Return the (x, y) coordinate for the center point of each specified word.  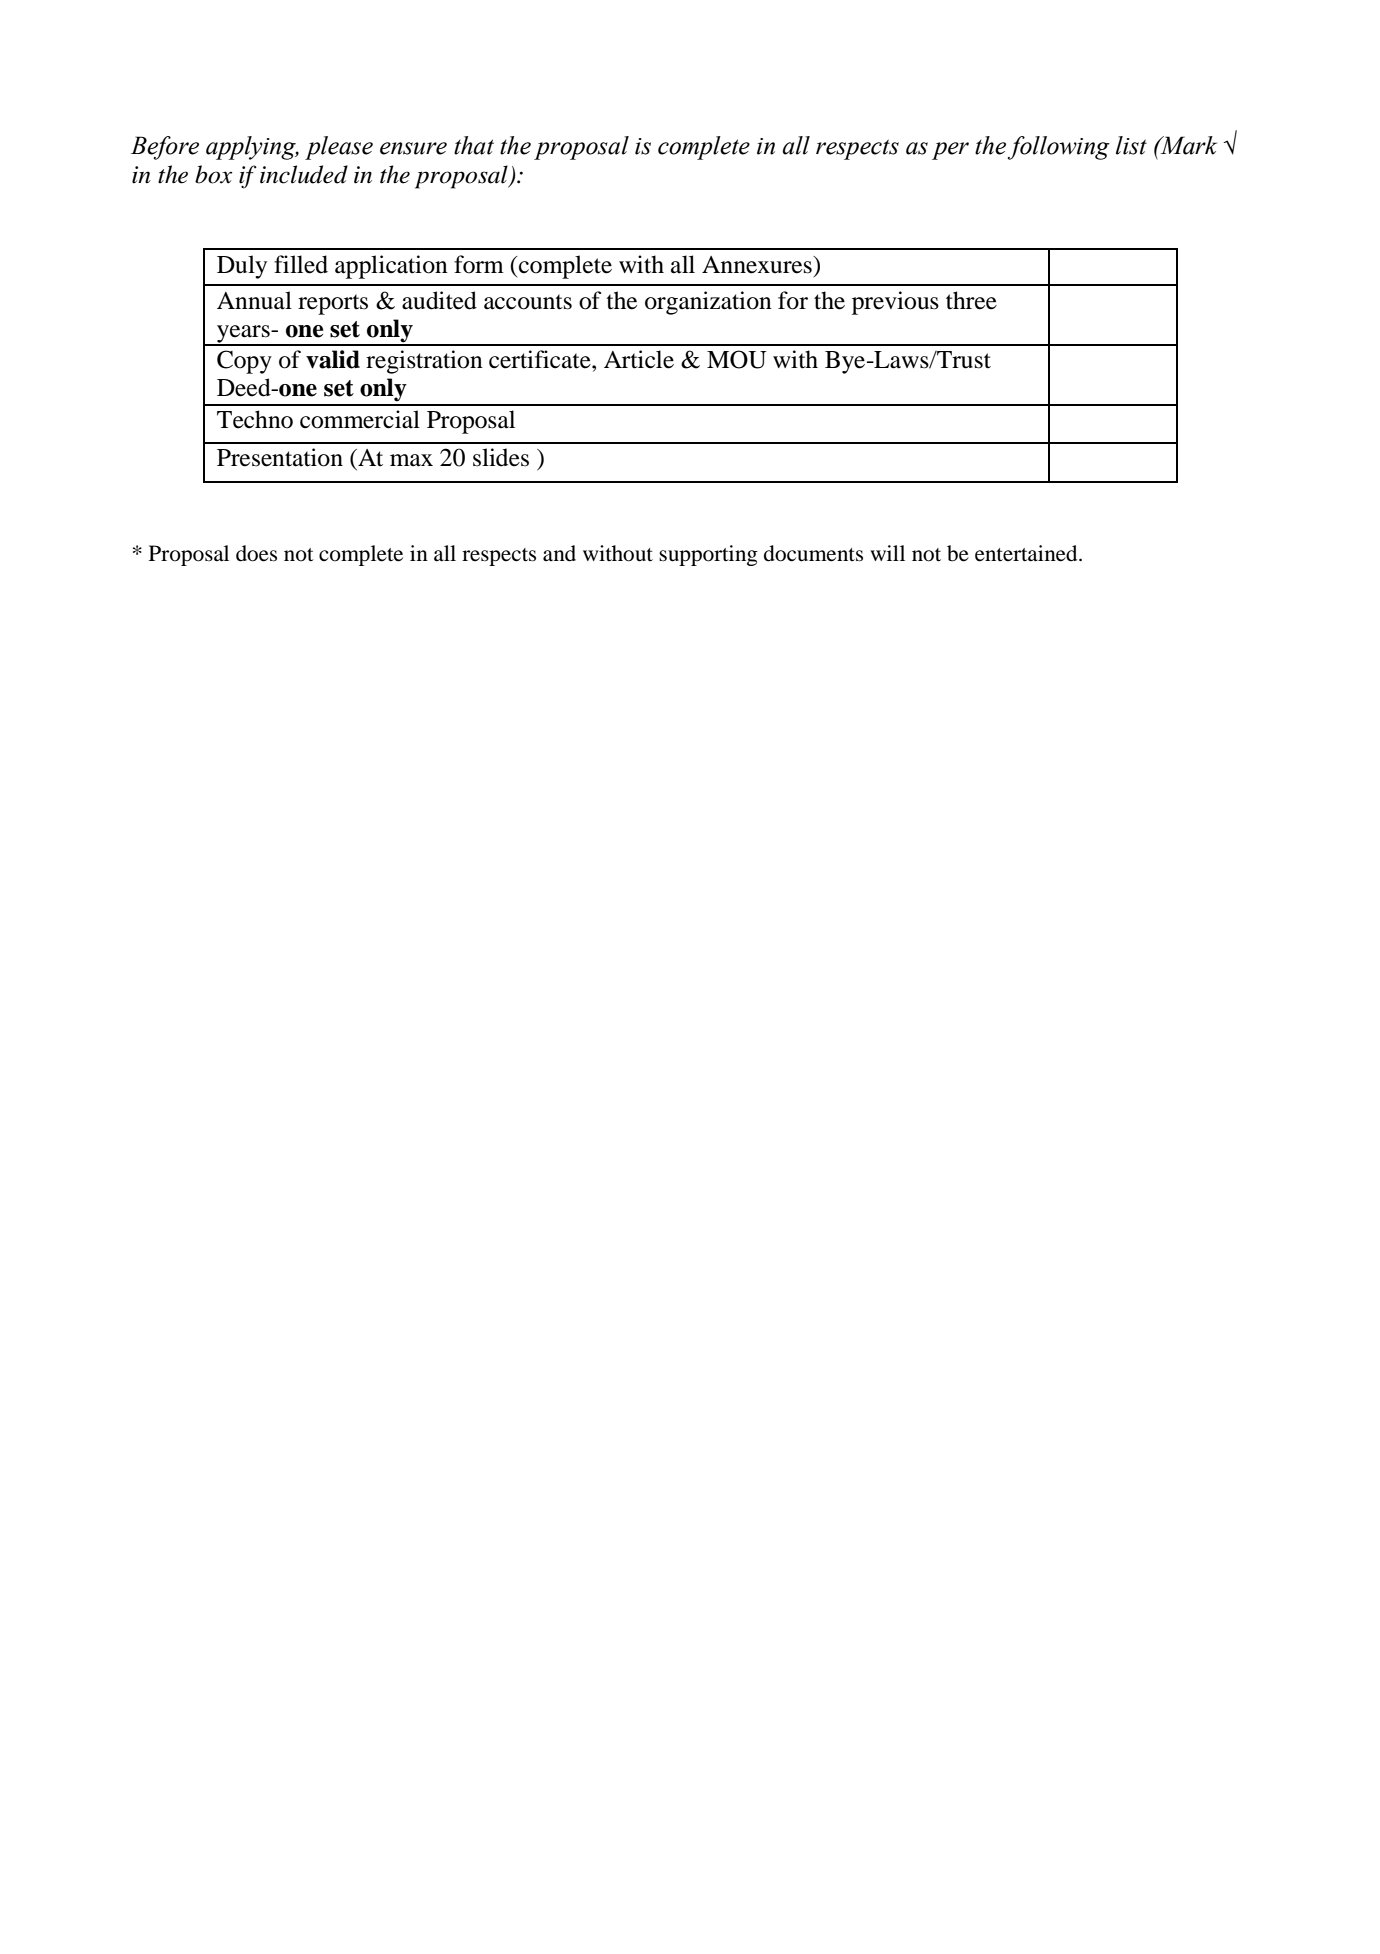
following (1059, 148)
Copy (244, 362)
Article (639, 359)
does (256, 553)
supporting (708, 555)
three (971, 300)
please (339, 148)
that (474, 145)
